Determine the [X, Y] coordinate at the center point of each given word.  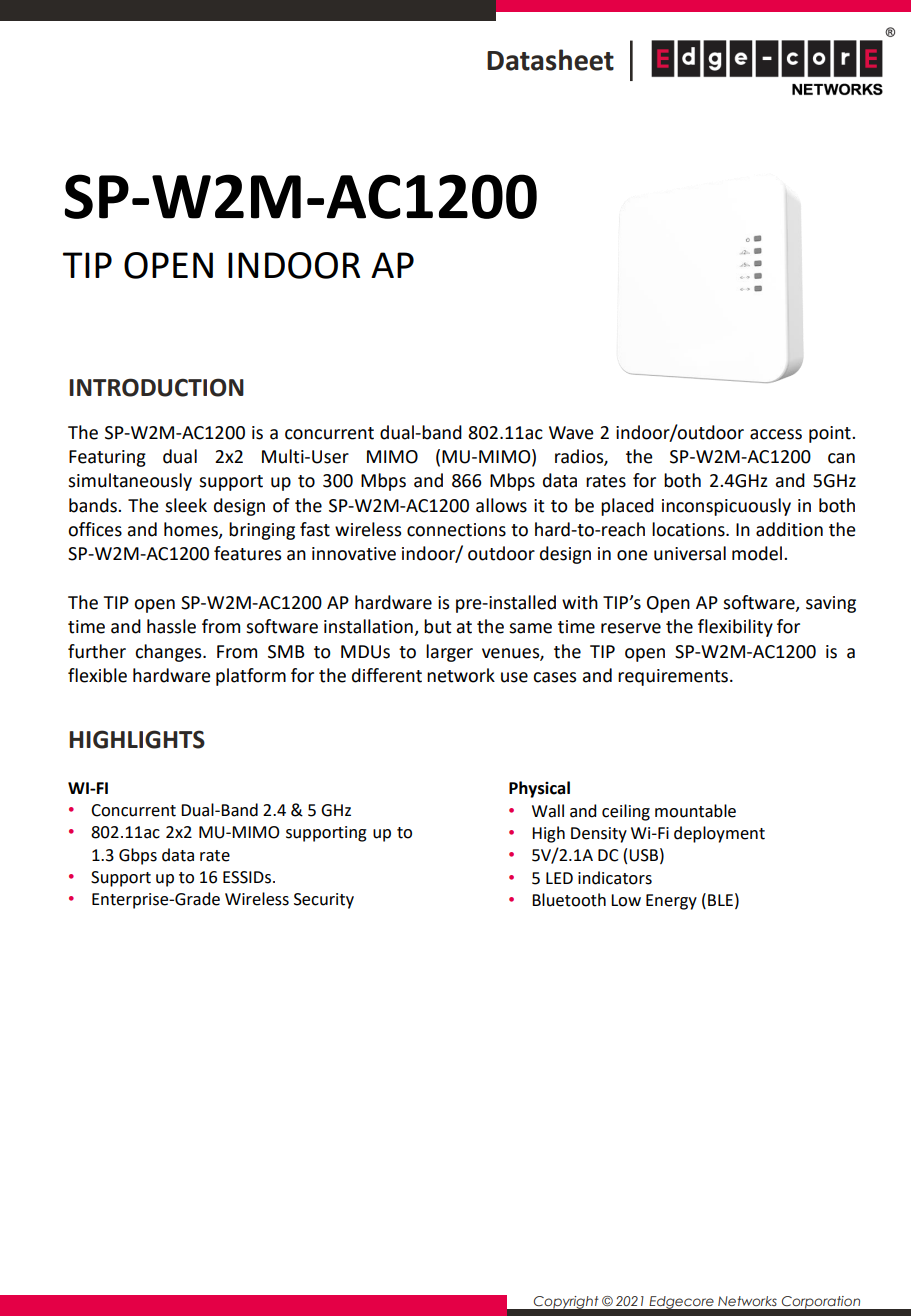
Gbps [138, 856]
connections [456, 530]
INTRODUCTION [156, 387]
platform [251, 677]
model [757, 553]
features [247, 553]
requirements [674, 677]
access [776, 434]
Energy [671, 902]
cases [554, 677]
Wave [571, 433]
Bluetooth [569, 900]
